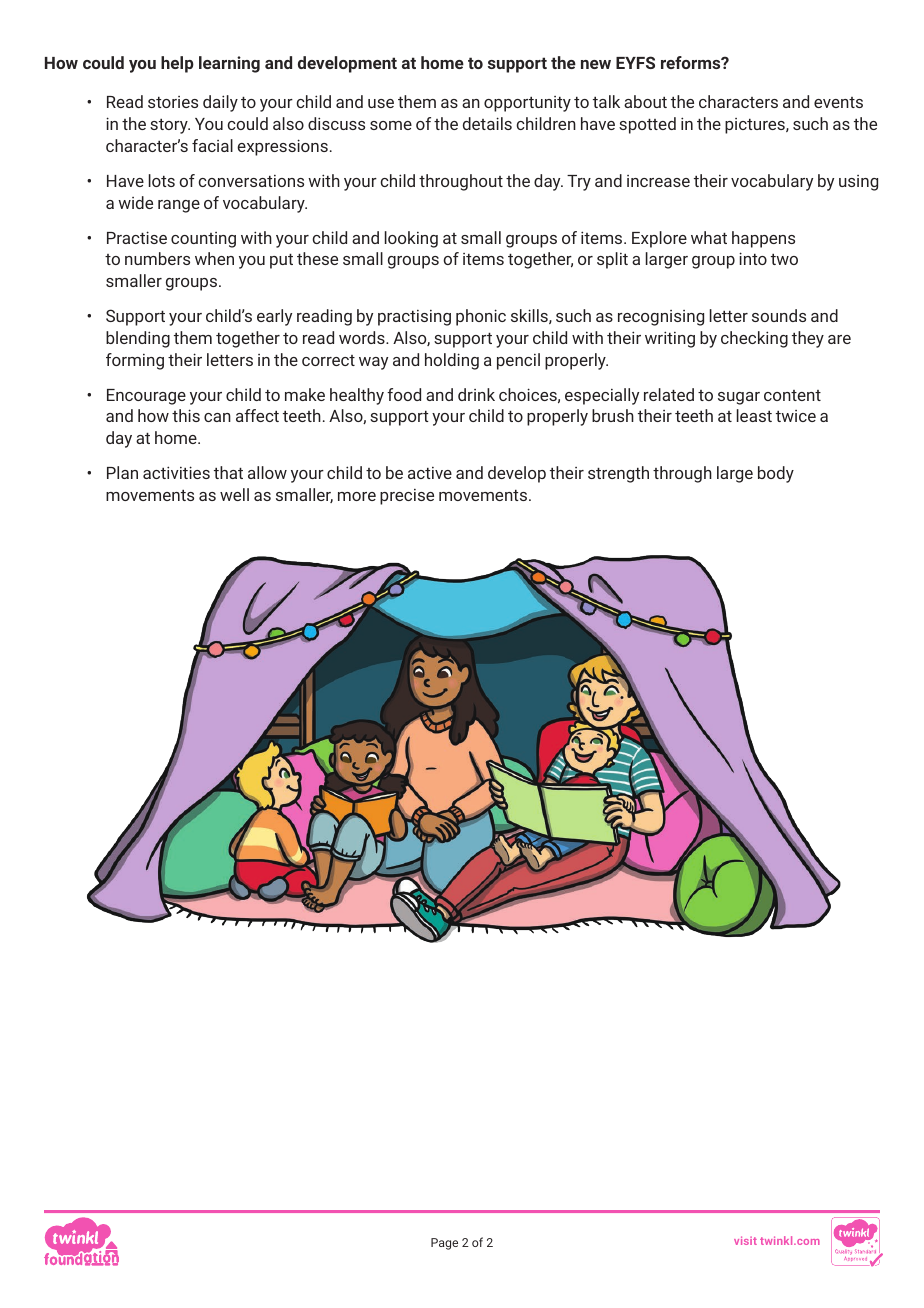  I want to click on body, so click(776, 474).
